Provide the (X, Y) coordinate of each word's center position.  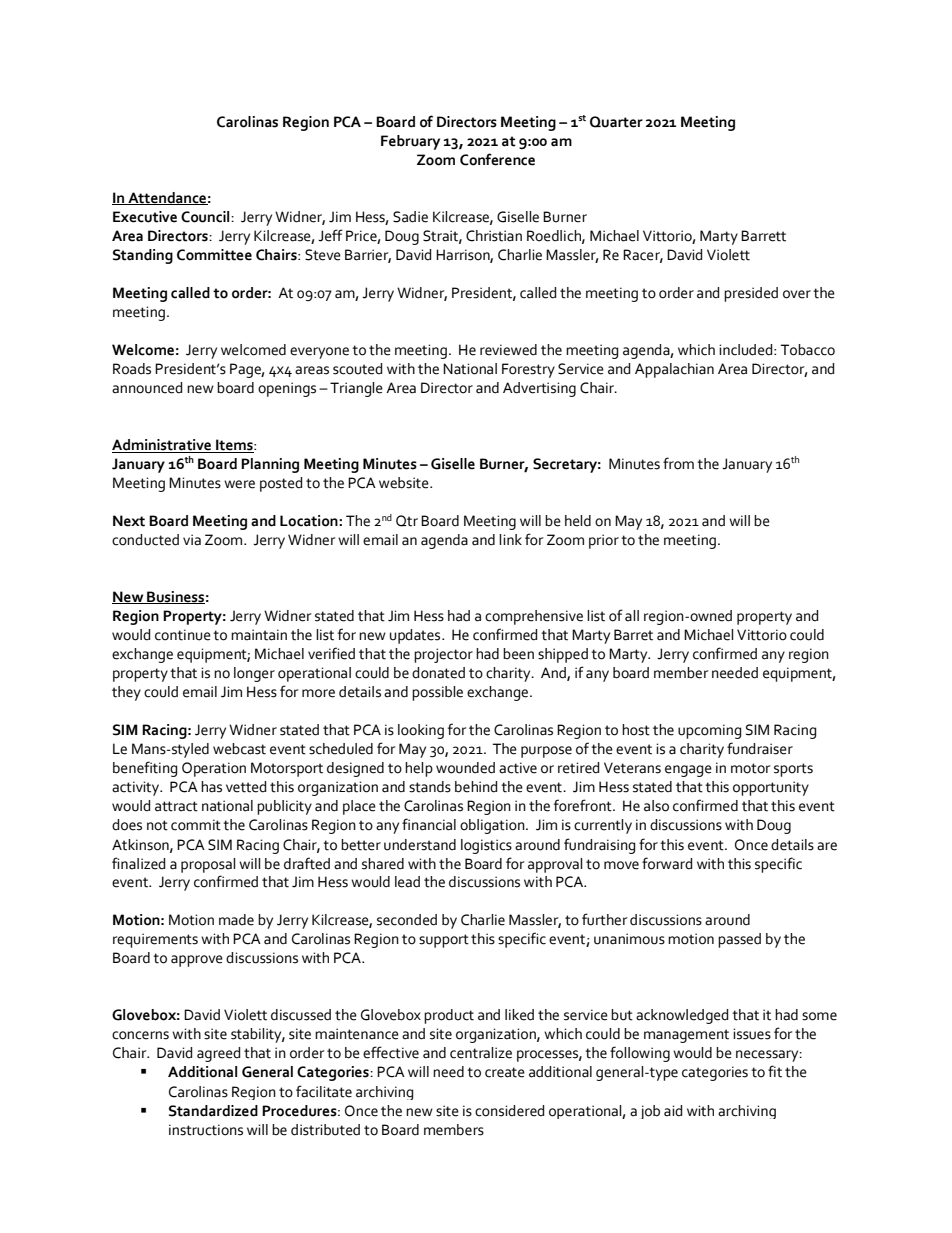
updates (416, 636)
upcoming (709, 731)
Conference (497, 159)
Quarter (616, 122)
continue (183, 635)
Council (206, 217)
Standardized (213, 1111)
